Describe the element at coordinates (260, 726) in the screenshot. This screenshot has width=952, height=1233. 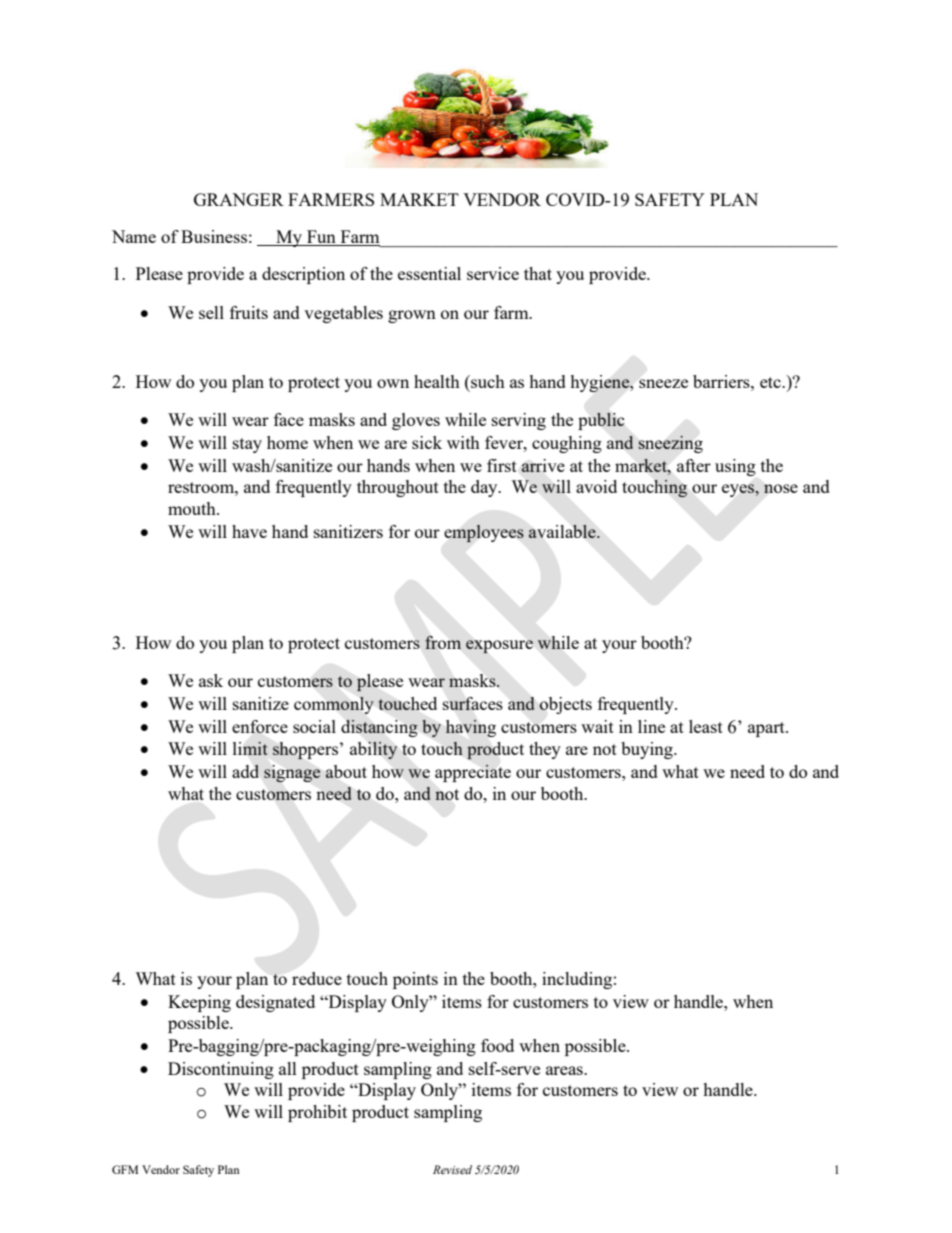
I see `enforce` at that location.
